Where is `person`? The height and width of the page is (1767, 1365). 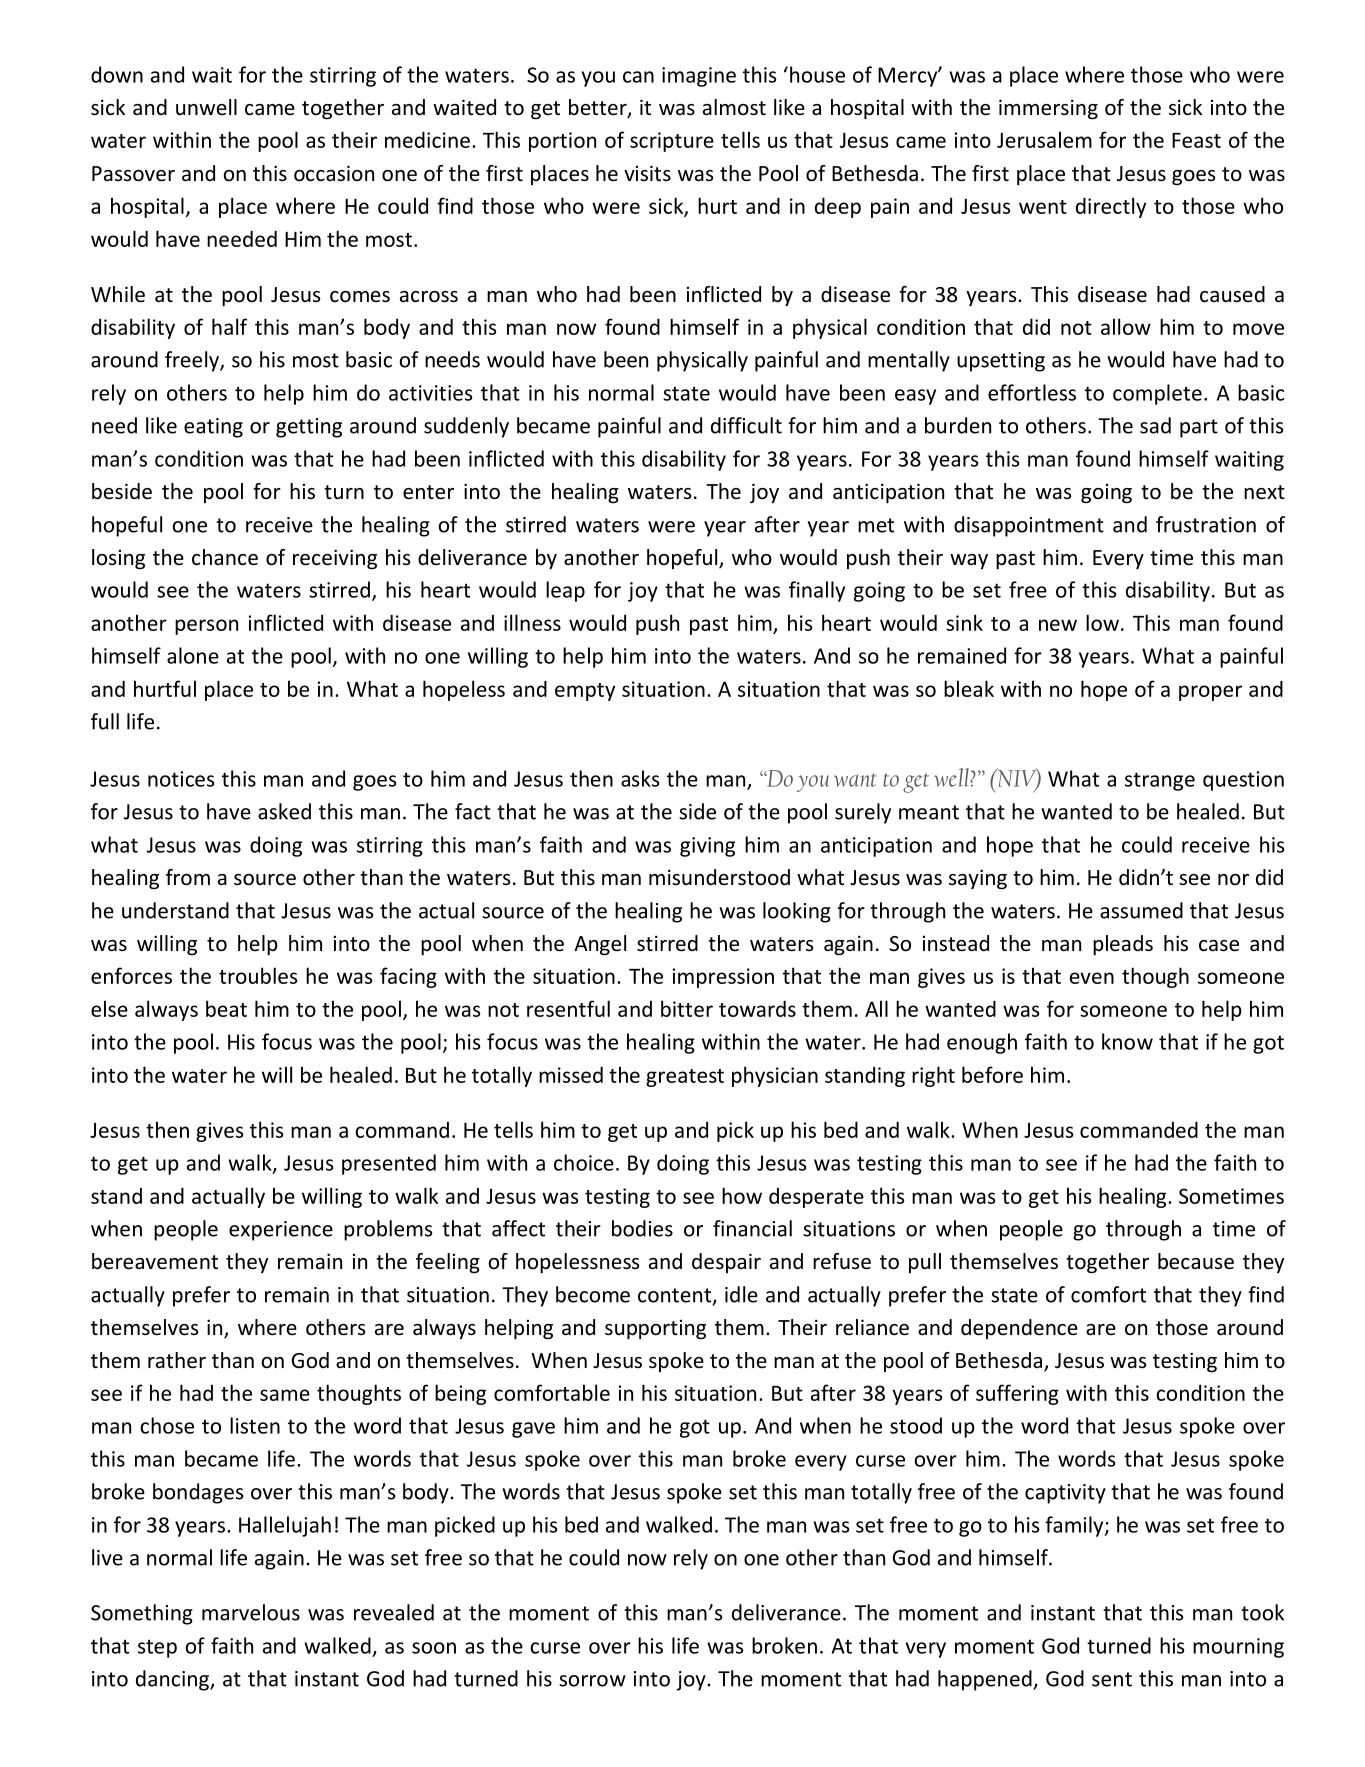
person is located at coordinates (206, 627).
